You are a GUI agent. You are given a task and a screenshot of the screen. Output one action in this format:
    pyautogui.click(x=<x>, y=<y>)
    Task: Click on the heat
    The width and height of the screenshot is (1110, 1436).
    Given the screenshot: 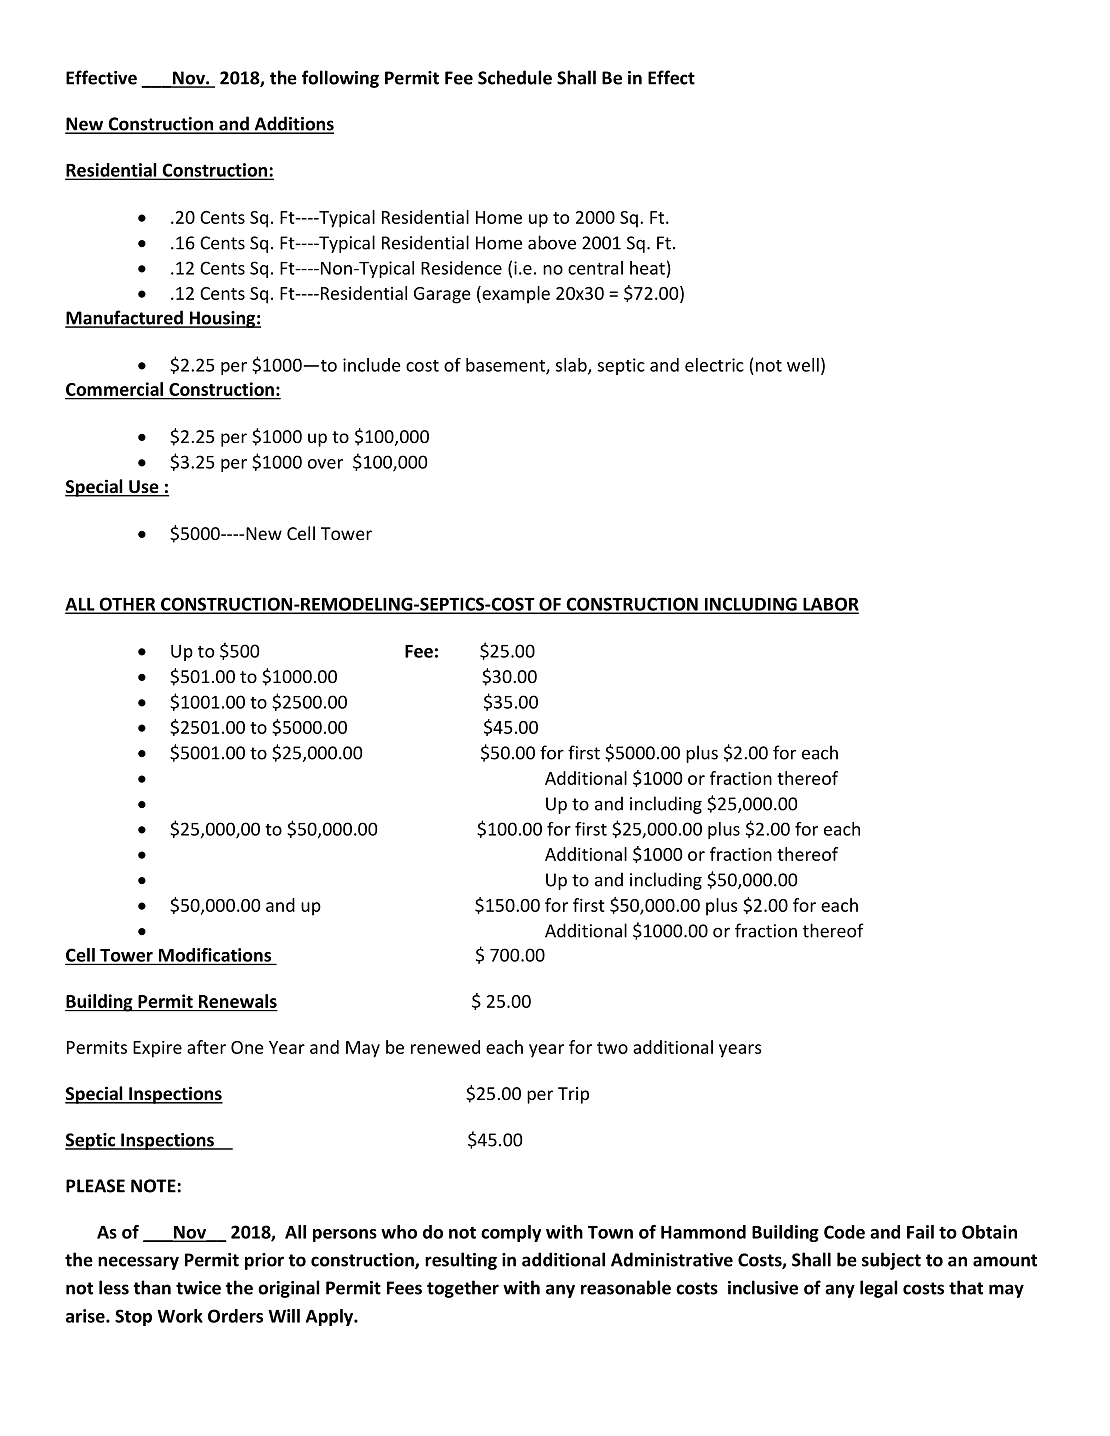 What is the action you would take?
    pyautogui.click(x=647, y=268)
